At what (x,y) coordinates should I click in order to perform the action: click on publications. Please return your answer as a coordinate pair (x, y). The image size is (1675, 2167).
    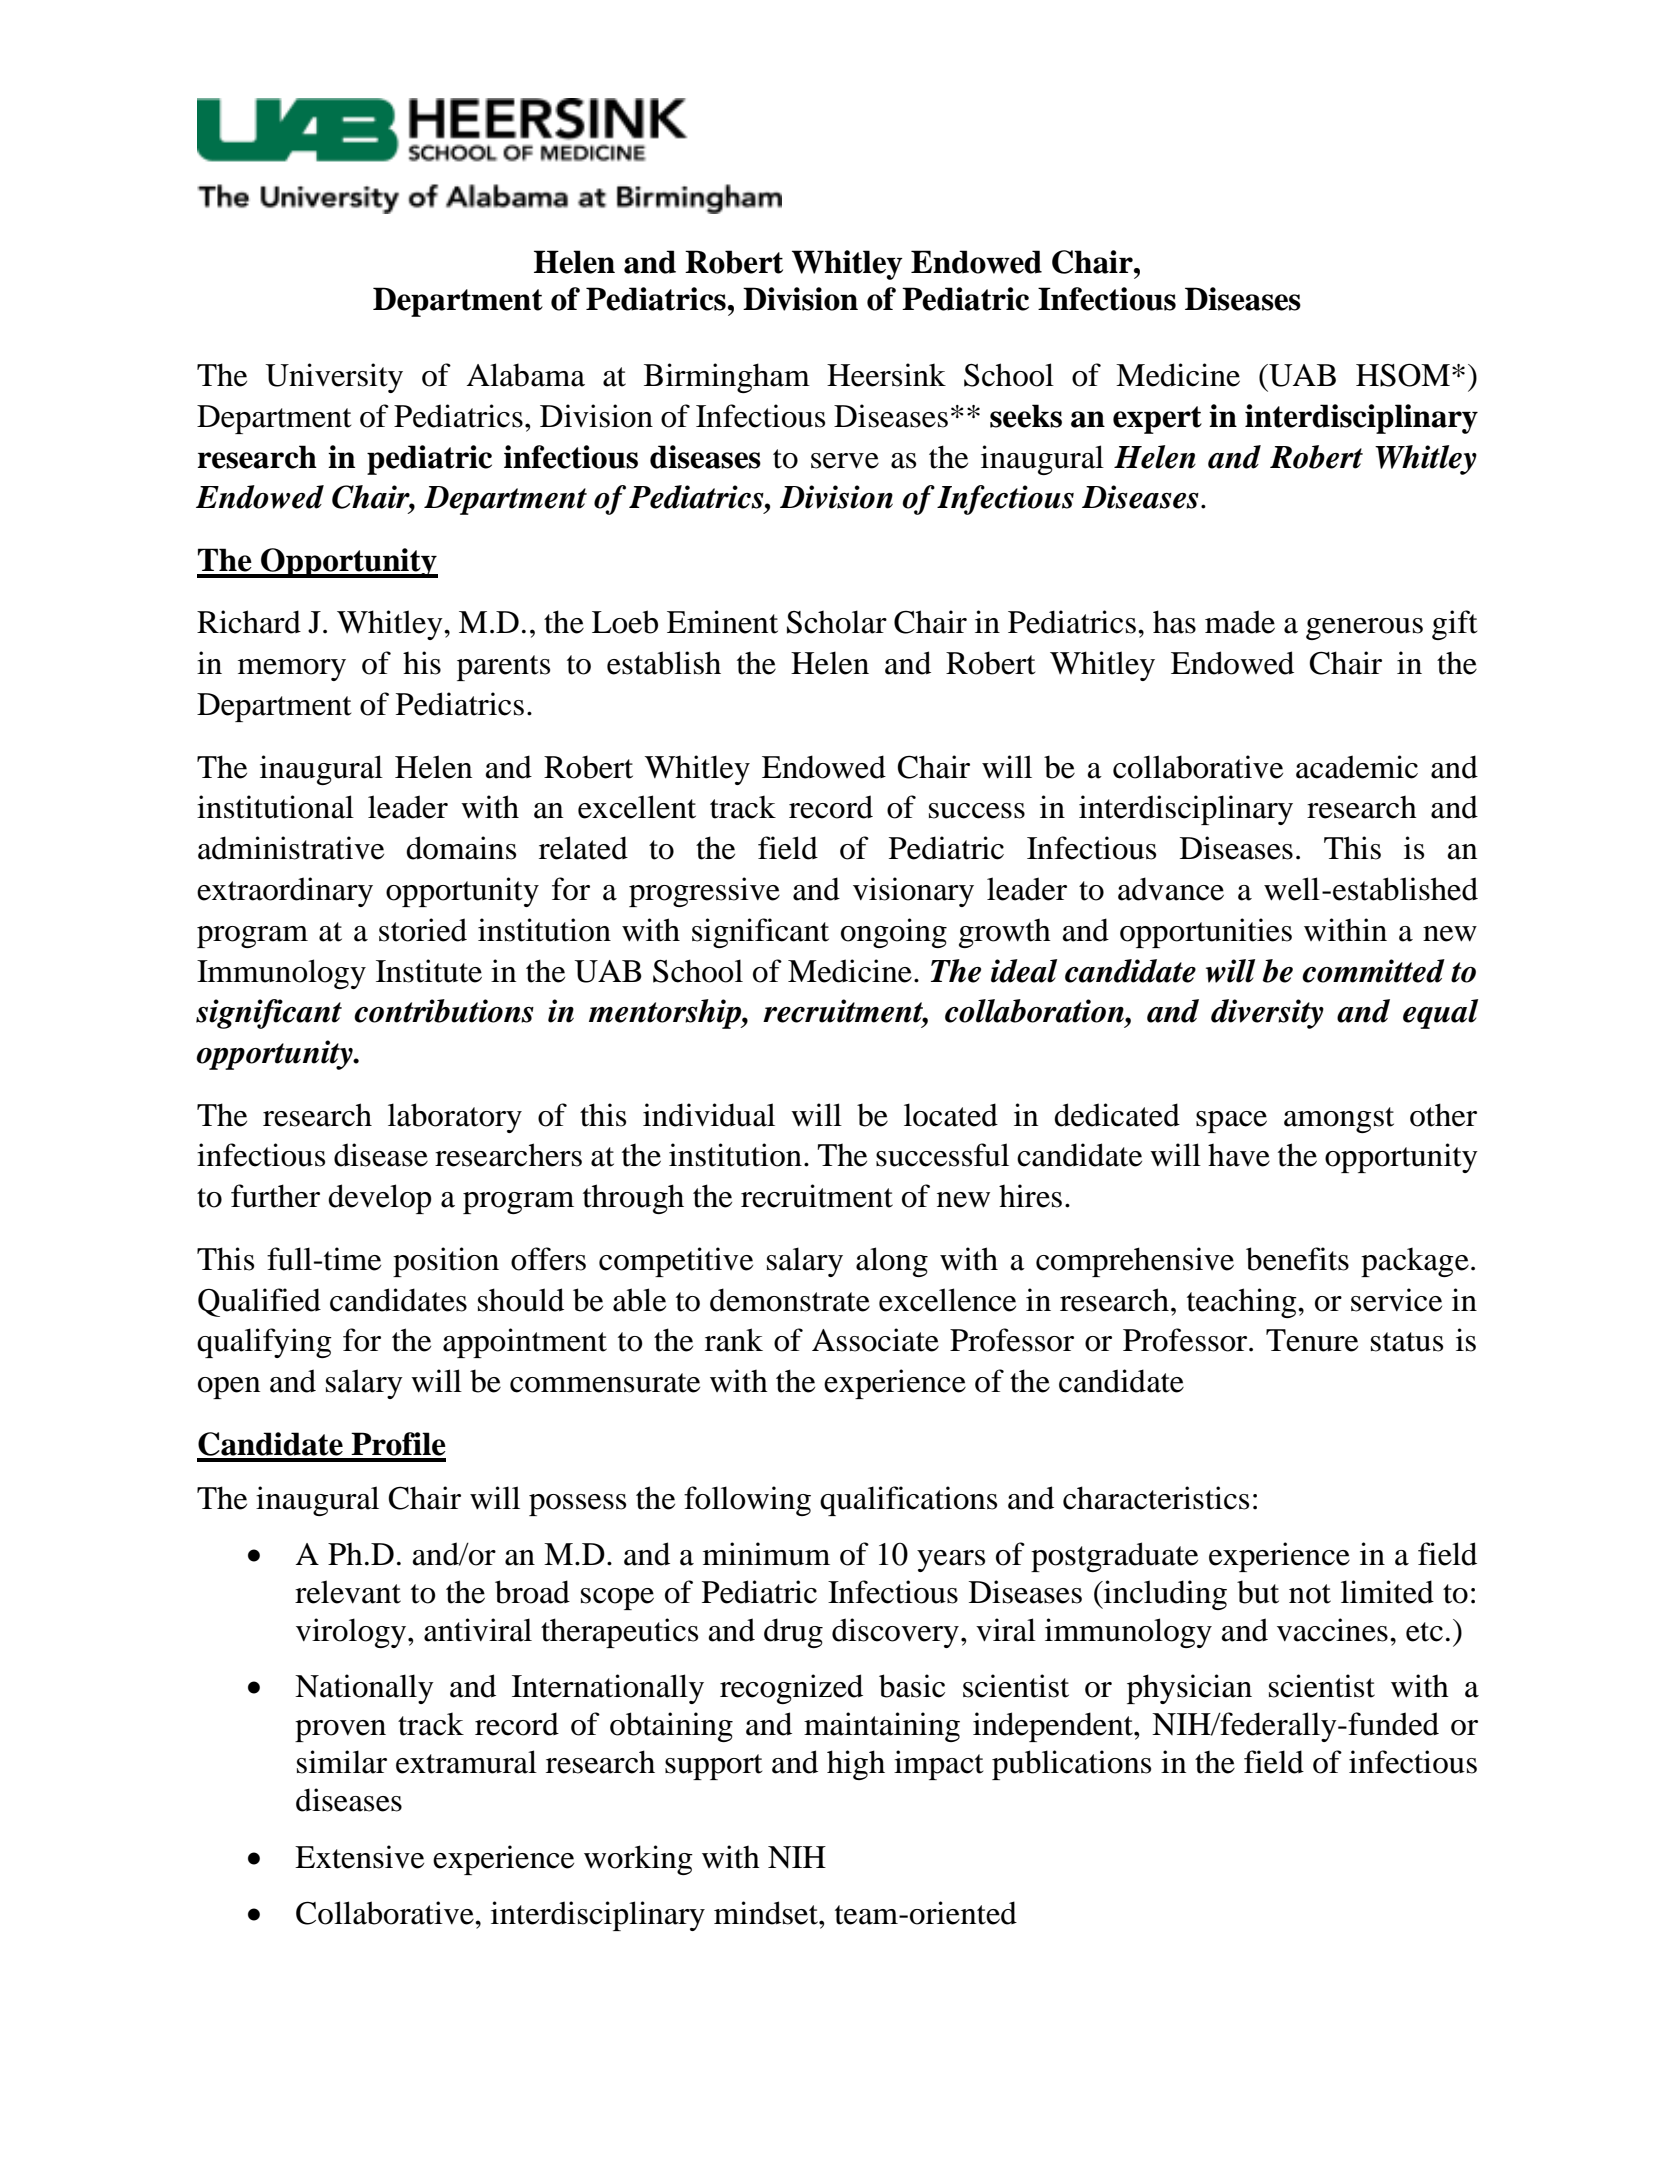
    Looking at the image, I should click on (1071, 1765).
